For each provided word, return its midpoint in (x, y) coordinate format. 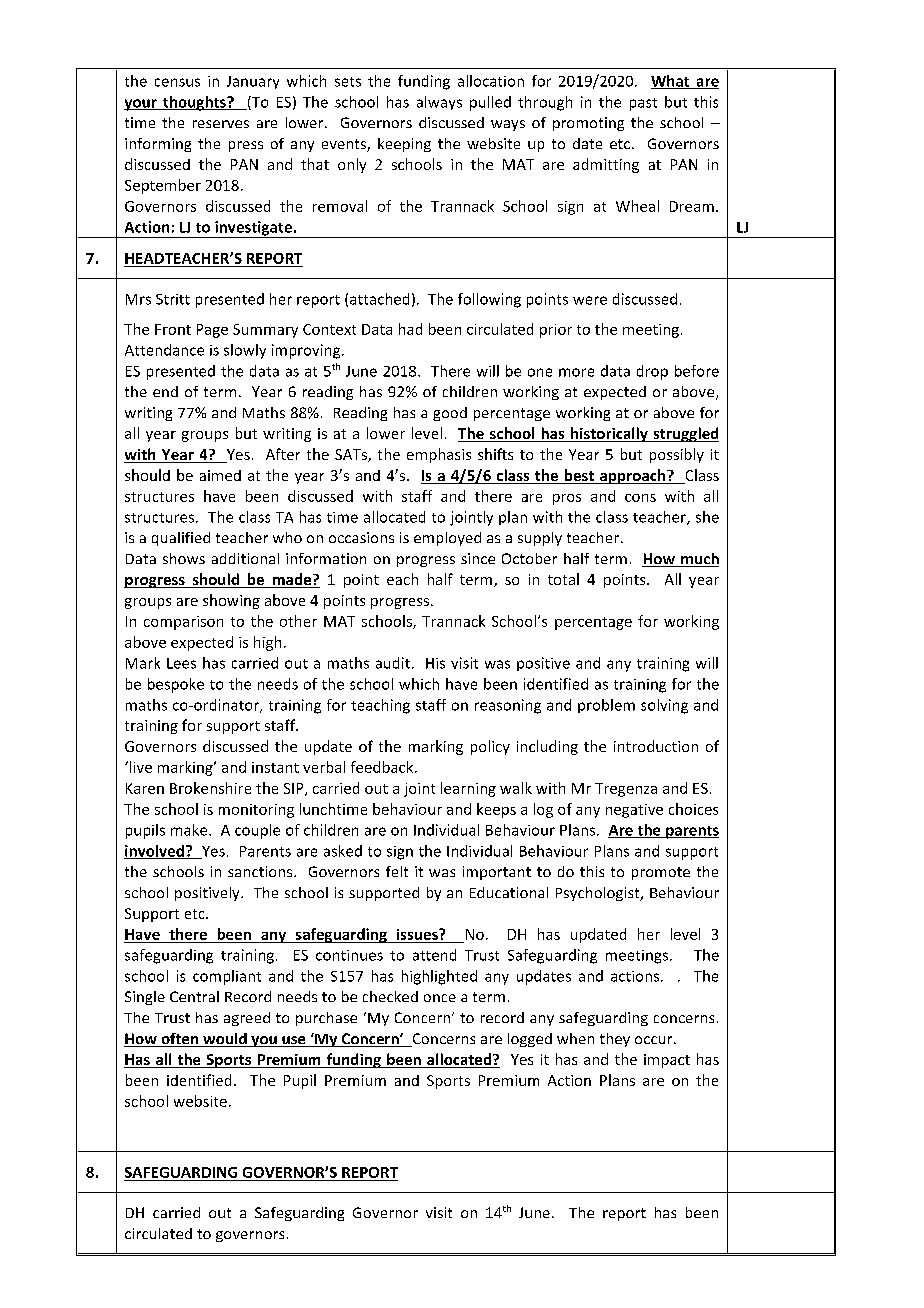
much (699, 560)
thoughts (194, 103)
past (643, 104)
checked (390, 996)
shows (184, 558)
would (225, 1040)
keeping (404, 145)
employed (447, 539)
